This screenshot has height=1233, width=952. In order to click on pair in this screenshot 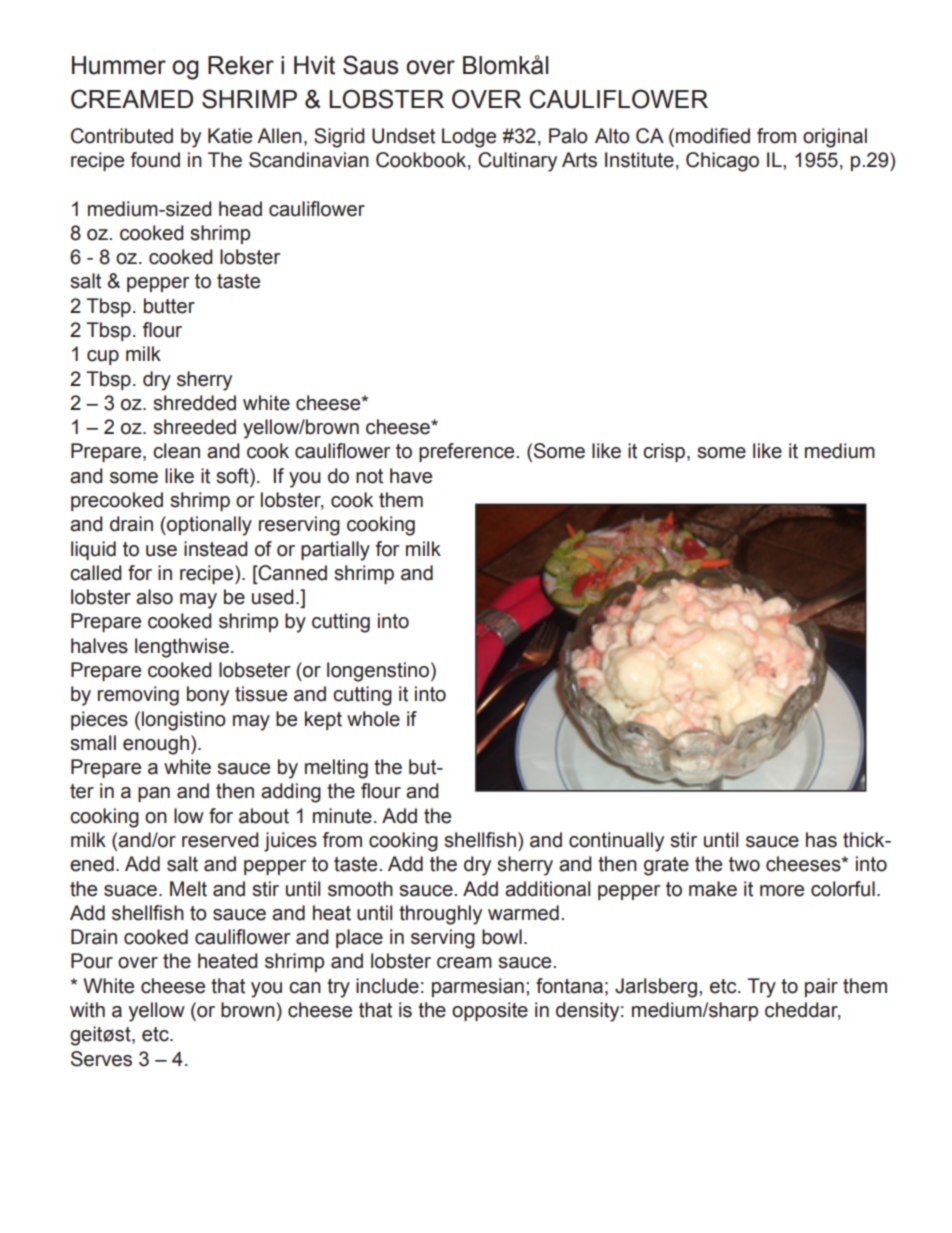, I will do `click(821, 987)`.
